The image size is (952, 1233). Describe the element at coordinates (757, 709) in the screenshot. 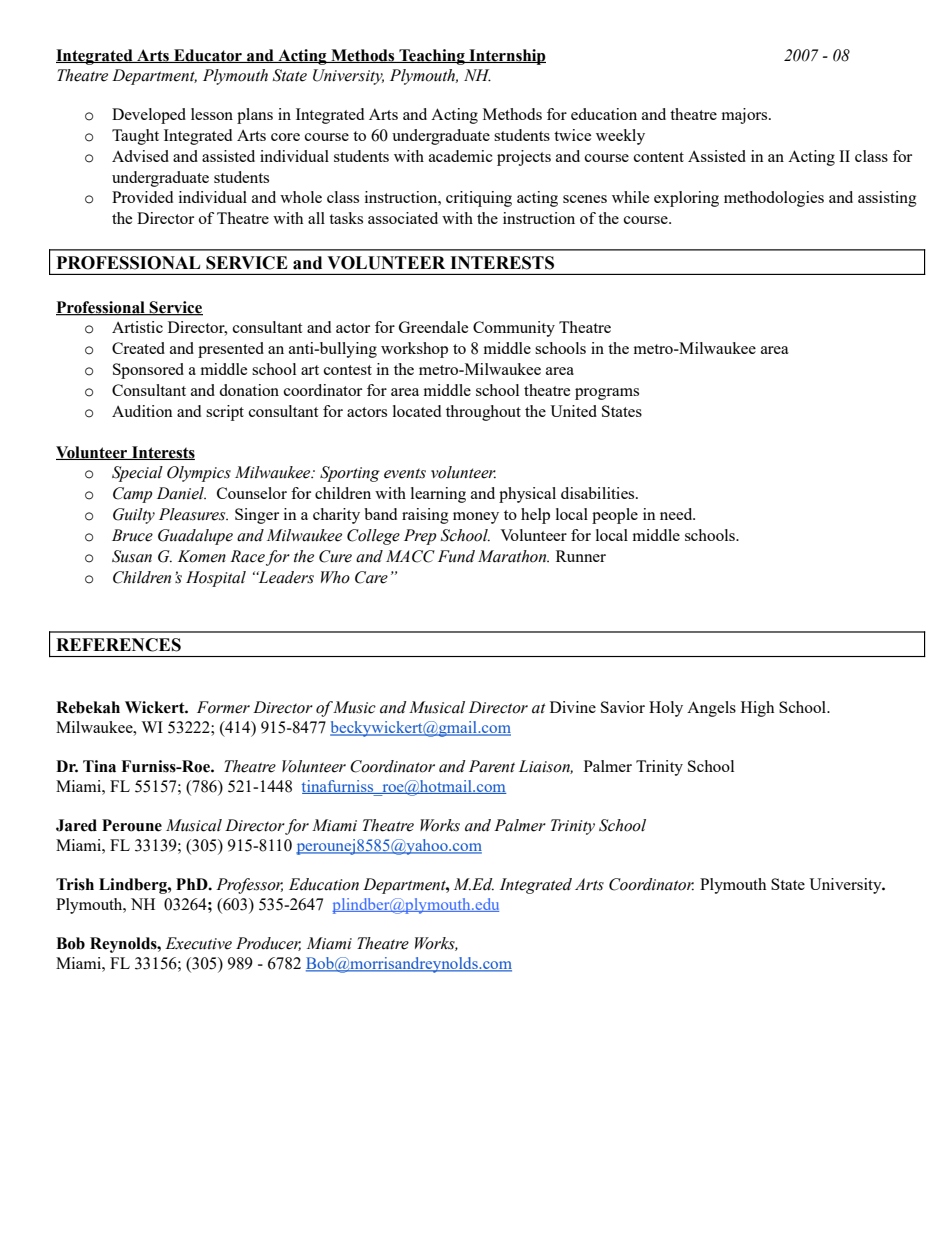

I see `High` at that location.
